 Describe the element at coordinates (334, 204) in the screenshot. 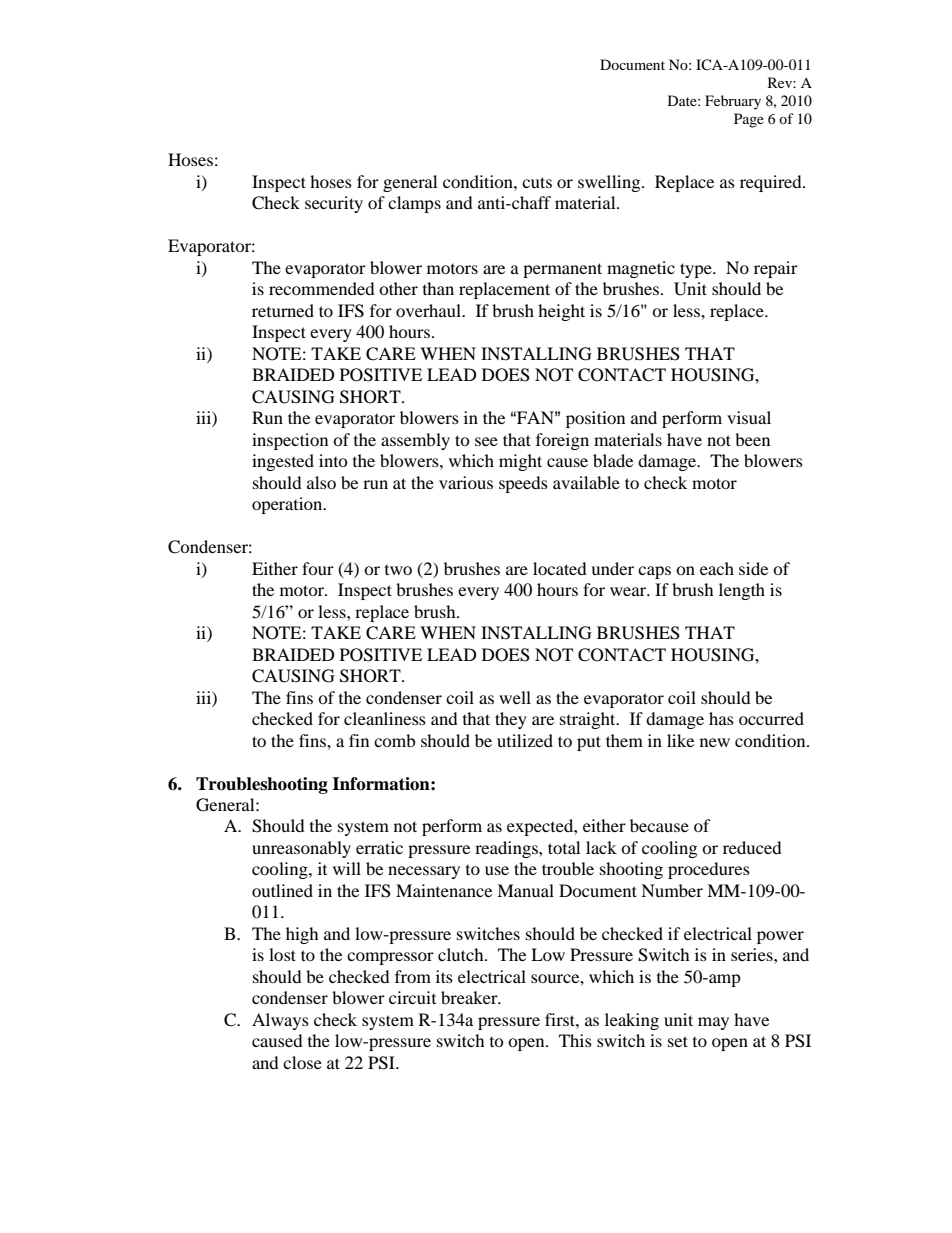

I see `security` at that location.
